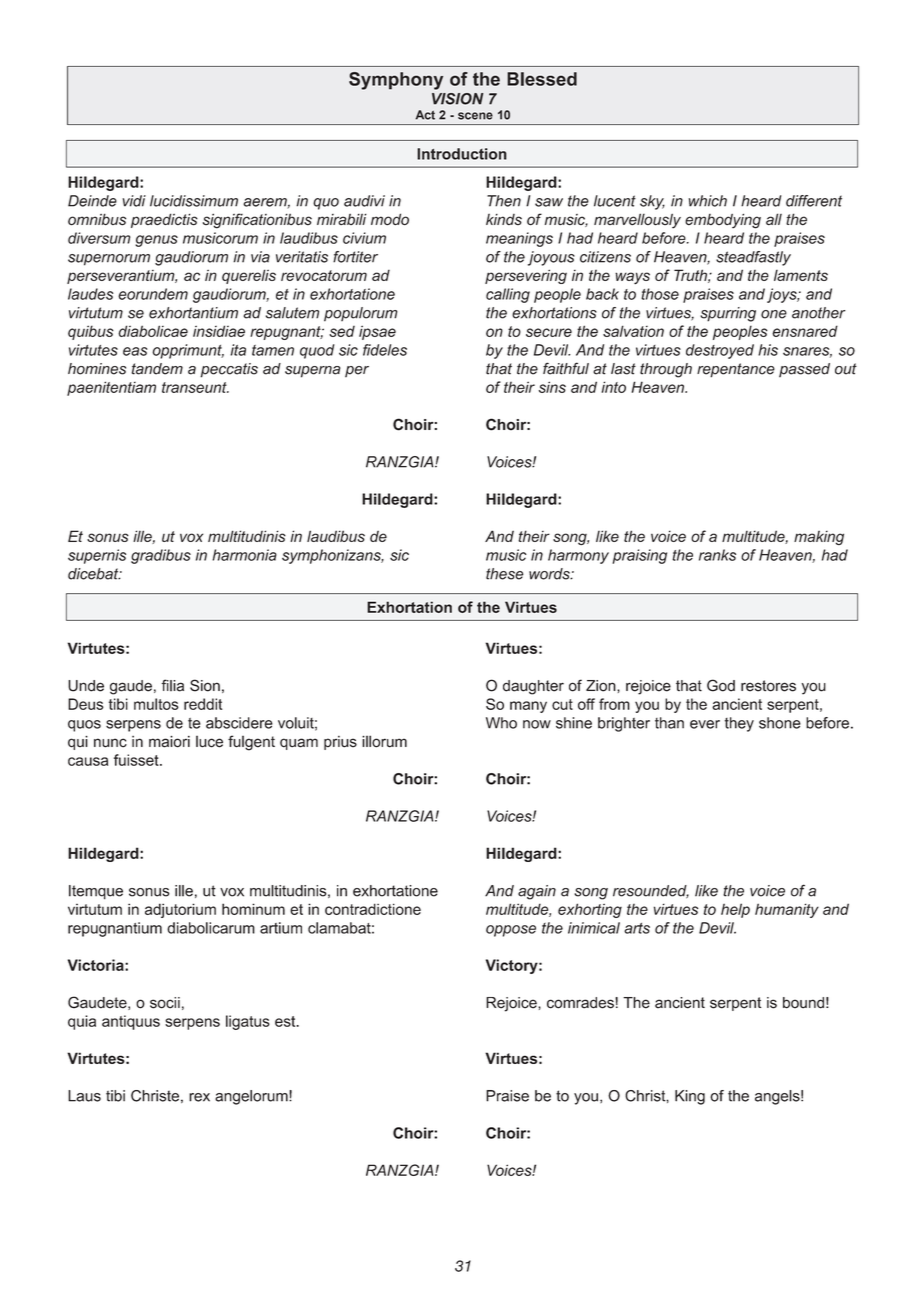 Image resolution: width=924 pixels, height=1308 pixels. What do you see at coordinates (244, 555) in the image?
I see `harmonia` at bounding box center [244, 555].
